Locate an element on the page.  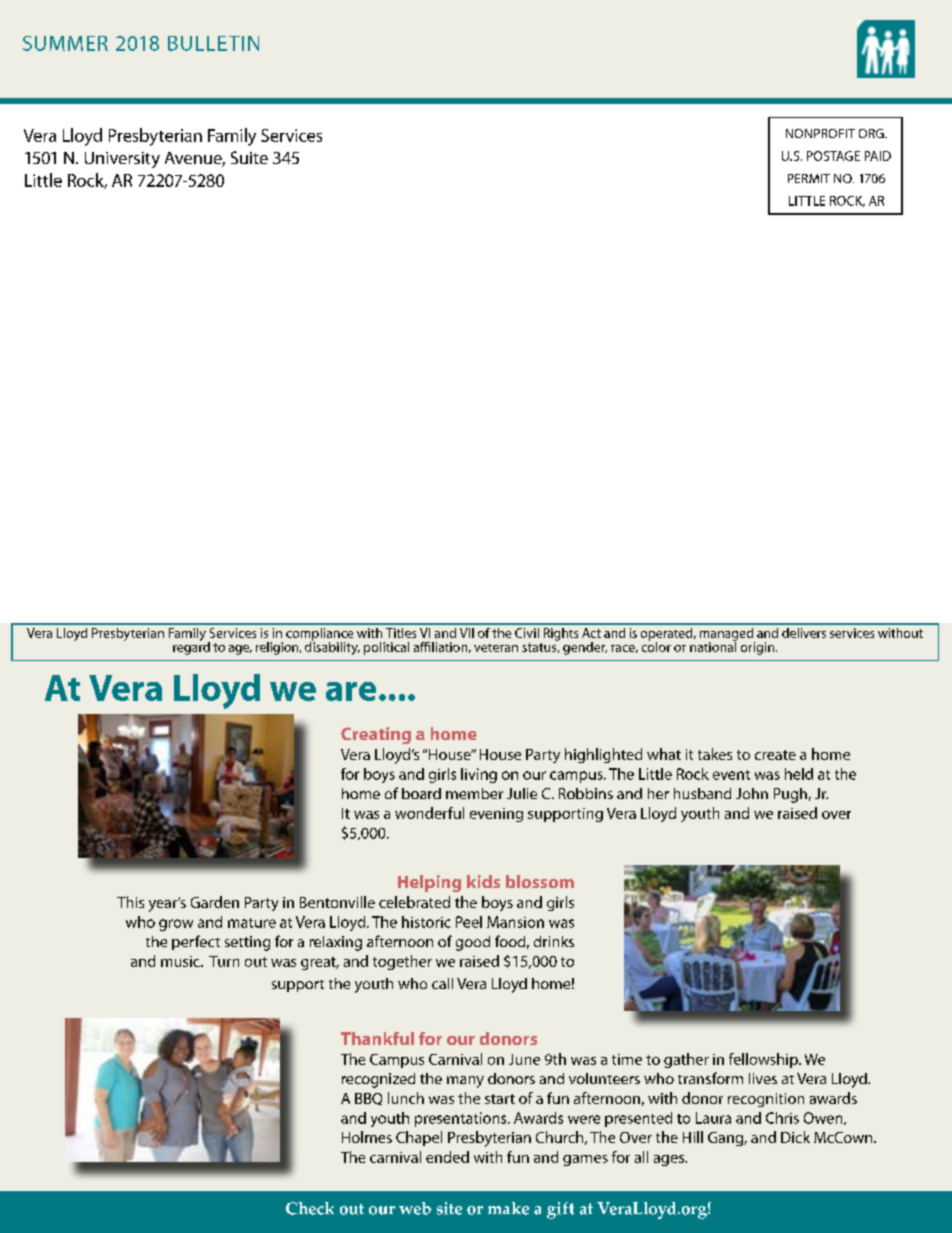
NONPROFIT is located at coordinates (820, 133).
